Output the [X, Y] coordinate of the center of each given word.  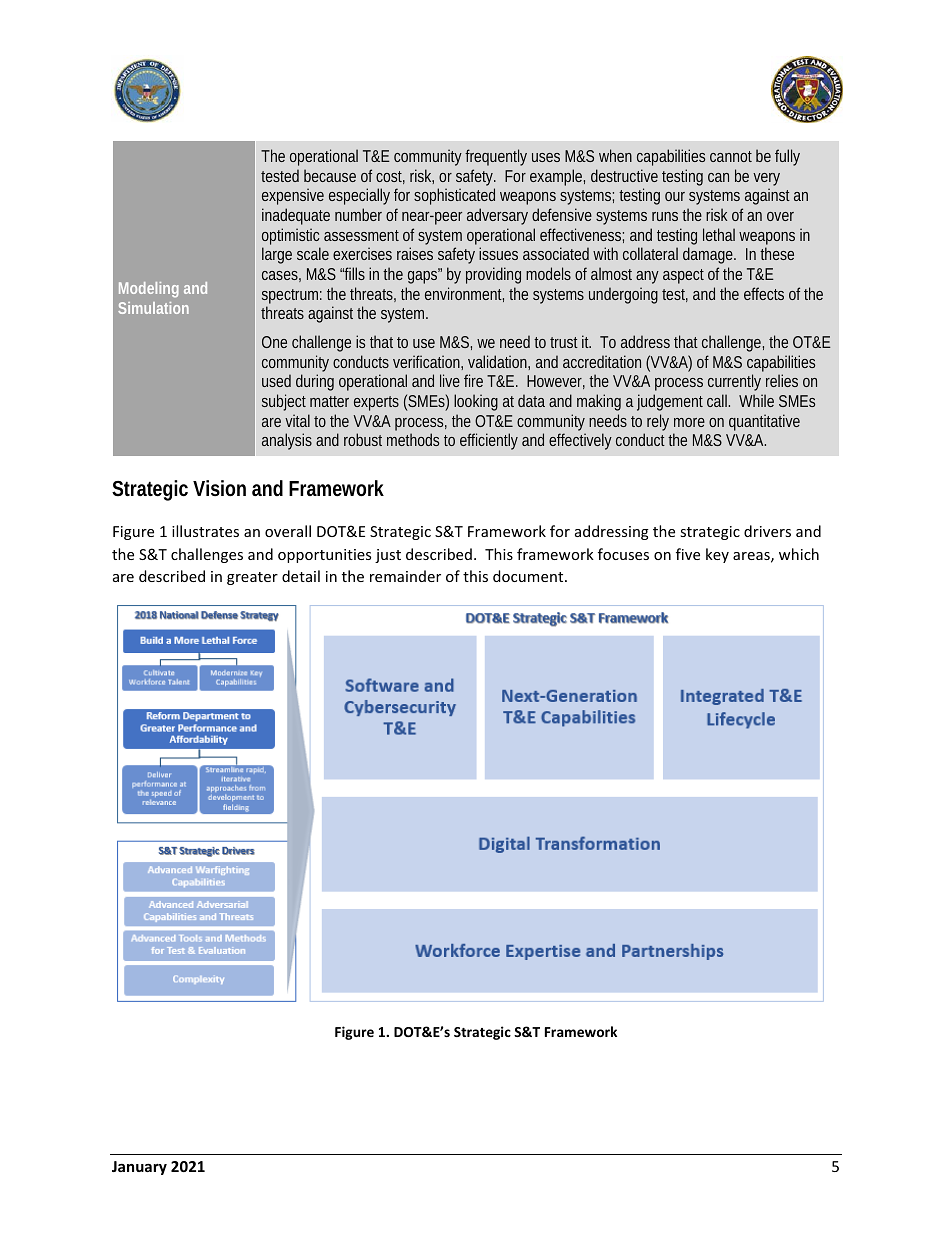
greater [252, 578]
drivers [767, 531]
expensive [293, 196]
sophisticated [454, 196]
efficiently [489, 441]
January [139, 1168]
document [529, 576]
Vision [219, 488]
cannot [731, 156]
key [717, 555]
